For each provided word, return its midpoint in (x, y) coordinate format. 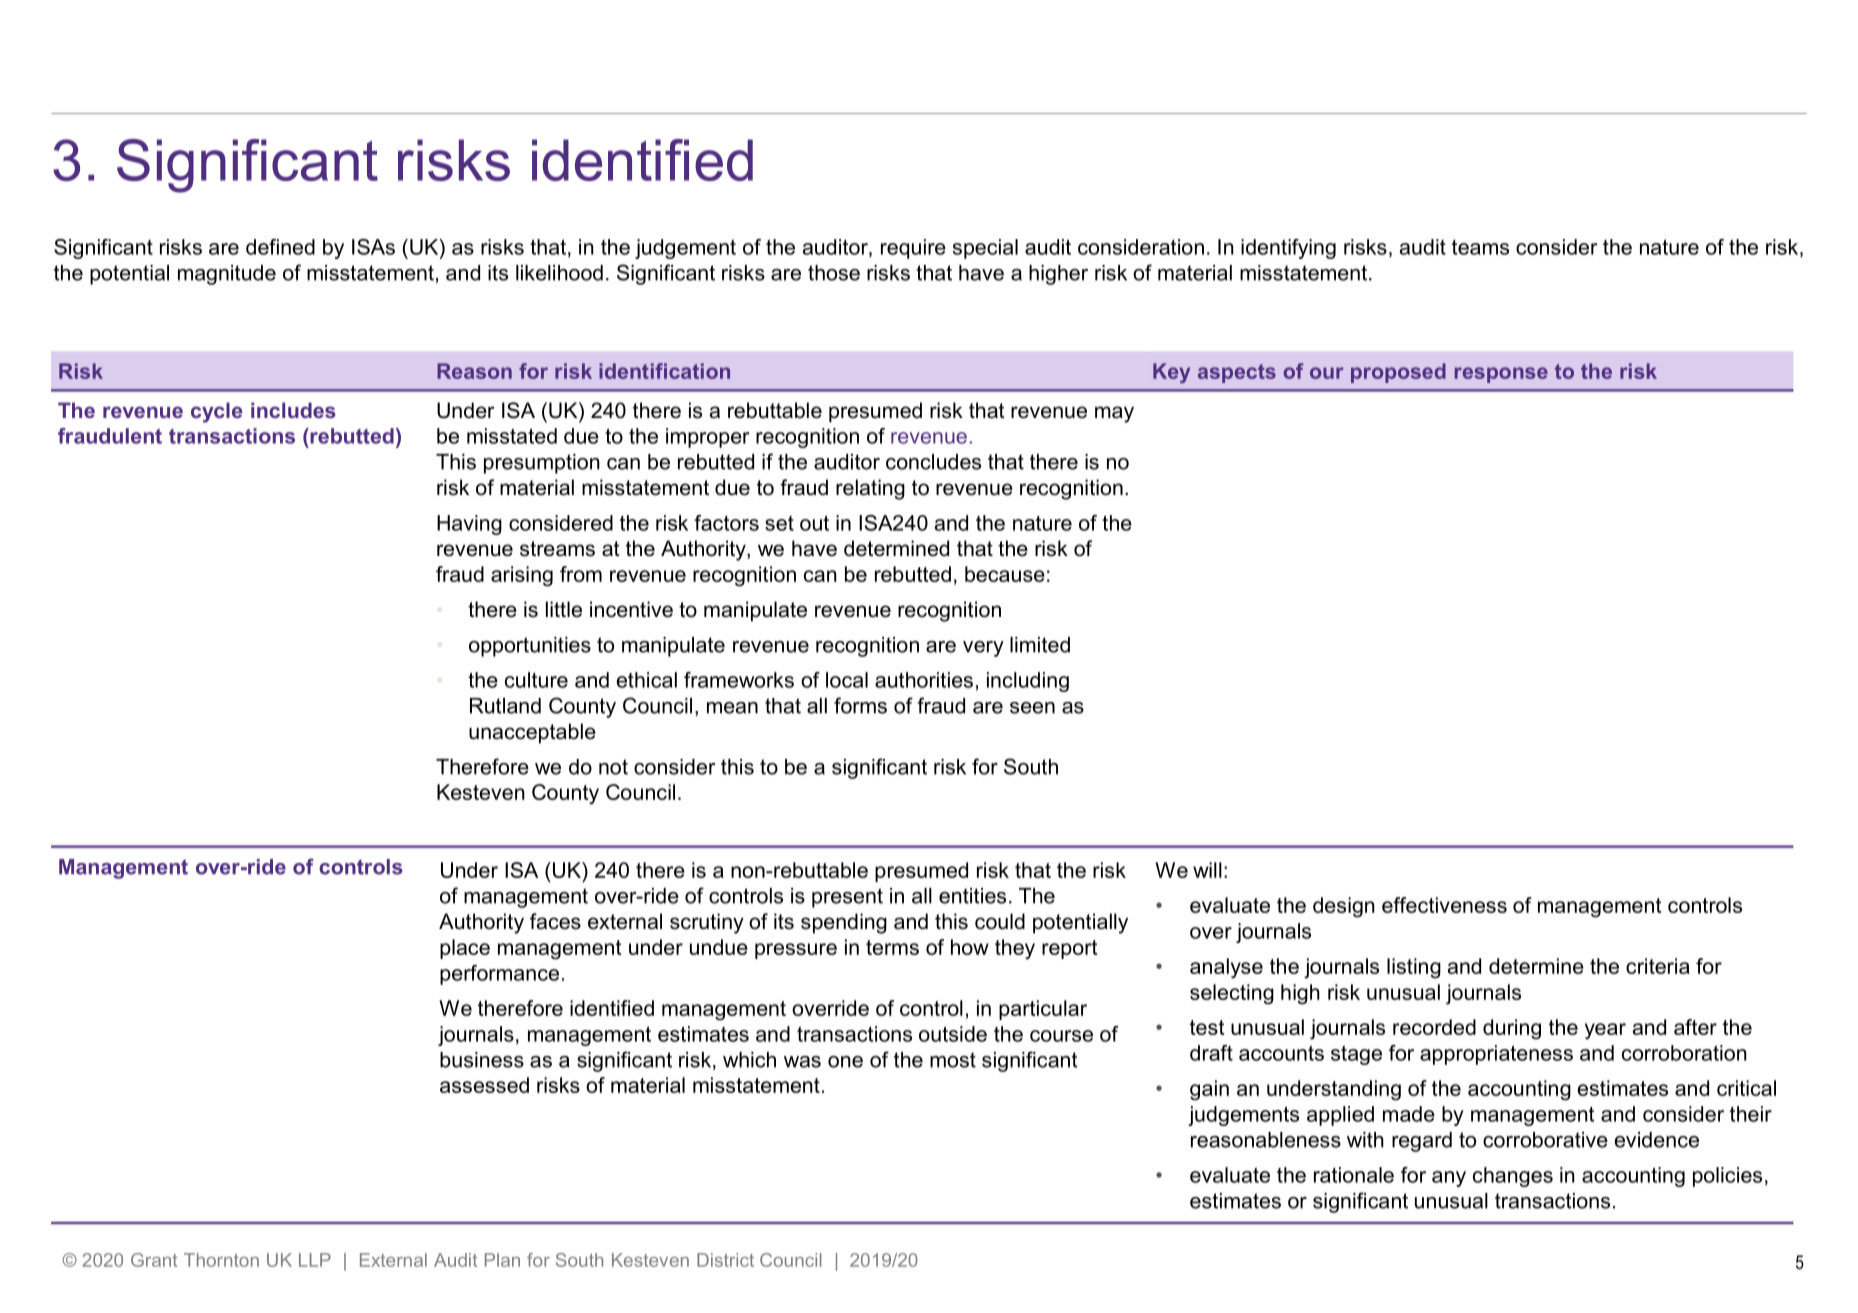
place (465, 949)
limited (1040, 645)
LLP (315, 1260)
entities (972, 896)
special (985, 249)
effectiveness (1444, 905)
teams (1480, 247)
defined (280, 247)
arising (522, 576)
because (1005, 574)
